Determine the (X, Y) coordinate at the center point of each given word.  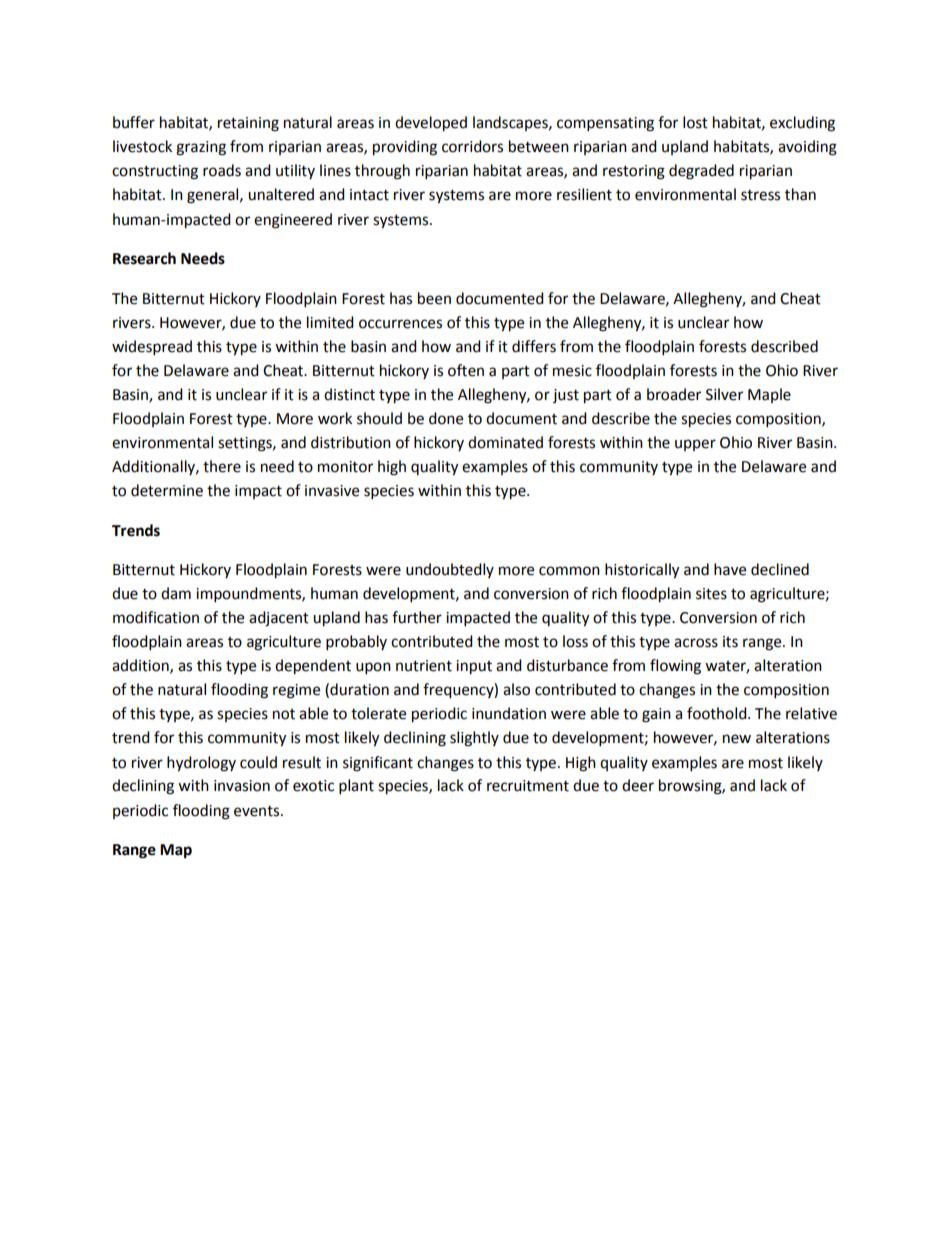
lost (695, 122)
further (417, 617)
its (730, 642)
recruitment (528, 786)
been (434, 298)
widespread (152, 348)
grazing (201, 148)
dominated (505, 442)
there (222, 466)
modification (156, 617)
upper (695, 445)
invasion (242, 786)
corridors (472, 146)
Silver (724, 394)
